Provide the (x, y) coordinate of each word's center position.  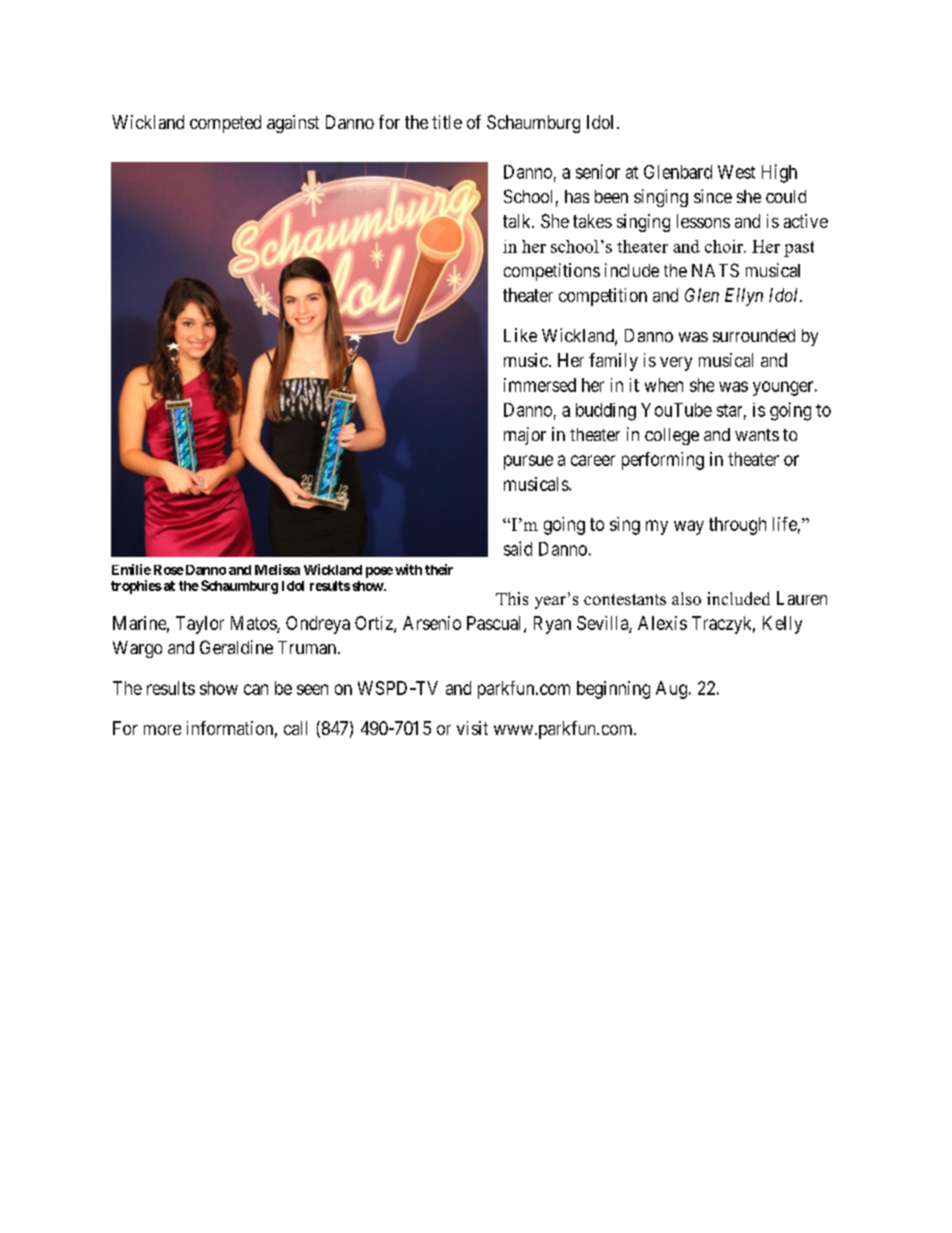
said (518, 548)
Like (520, 335)
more (162, 730)
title (447, 122)
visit (472, 728)
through (737, 526)
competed (225, 124)
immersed (540, 385)
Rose (169, 570)
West (736, 172)
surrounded (754, 335)
